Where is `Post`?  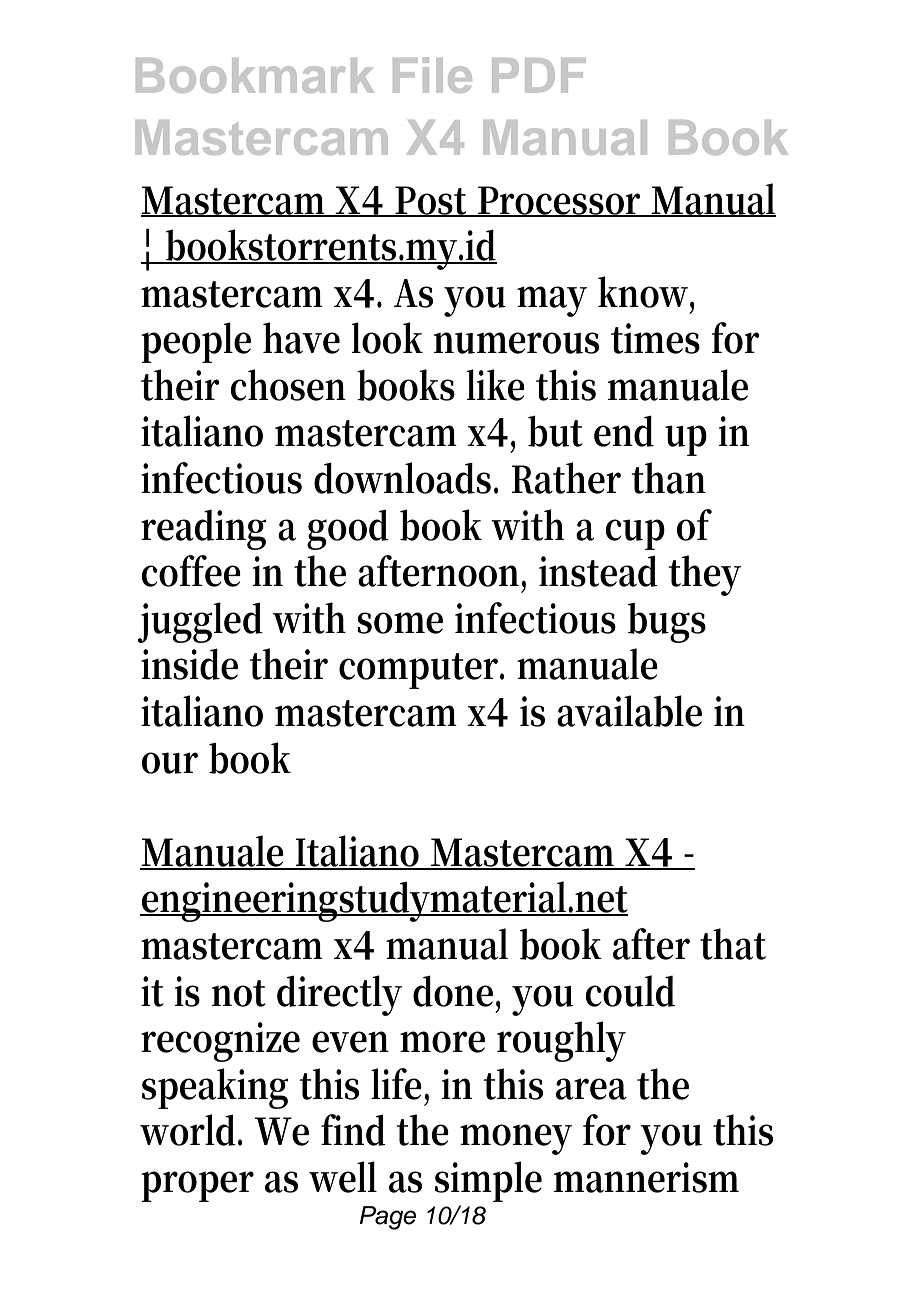
Post is located at coordinates (432, 201).
